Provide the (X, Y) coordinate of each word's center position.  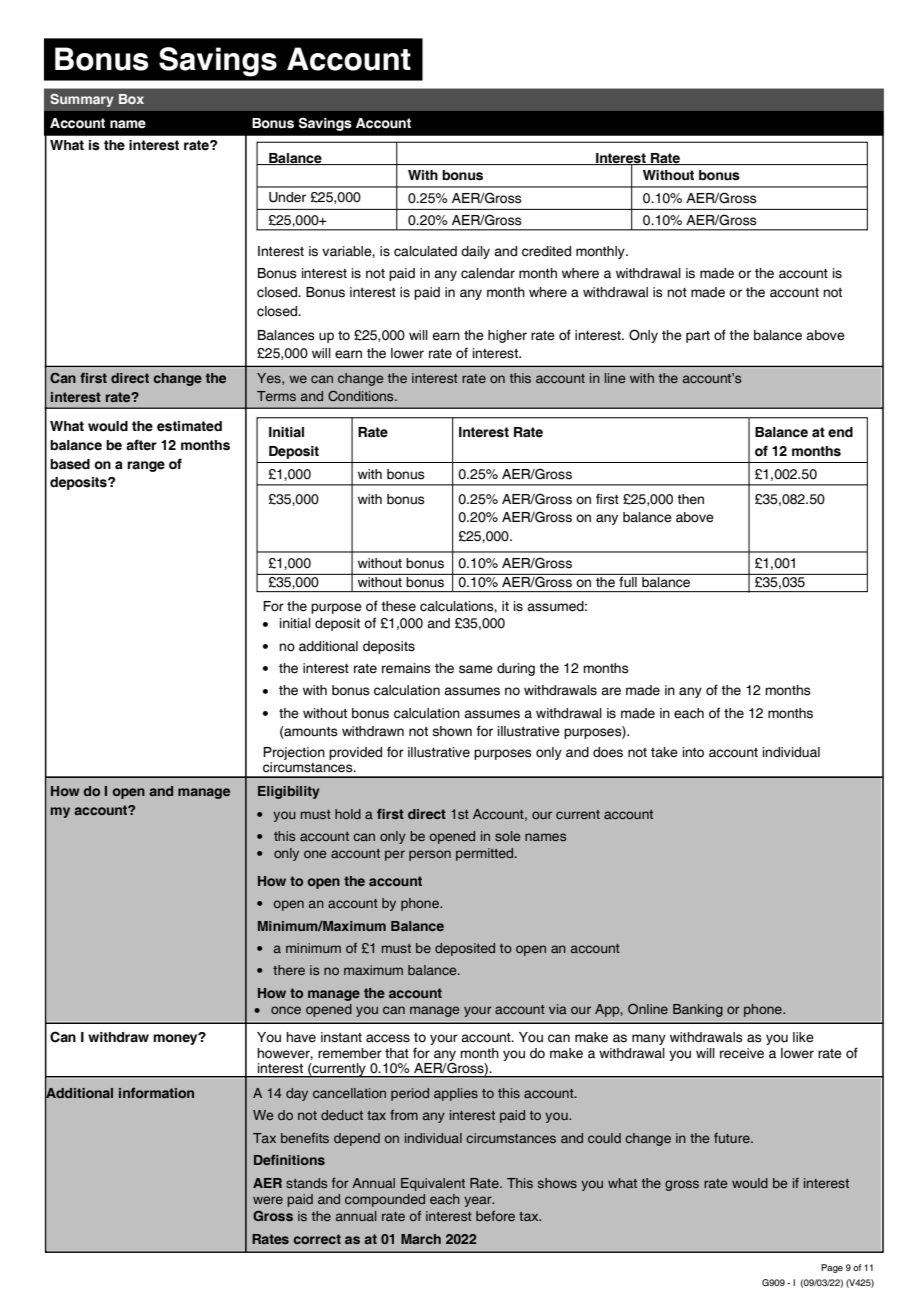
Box (131, 99)
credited (546, 251)
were (268, 1200)
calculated (425, 251)
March (421, 1239)
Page (832, 1268)
